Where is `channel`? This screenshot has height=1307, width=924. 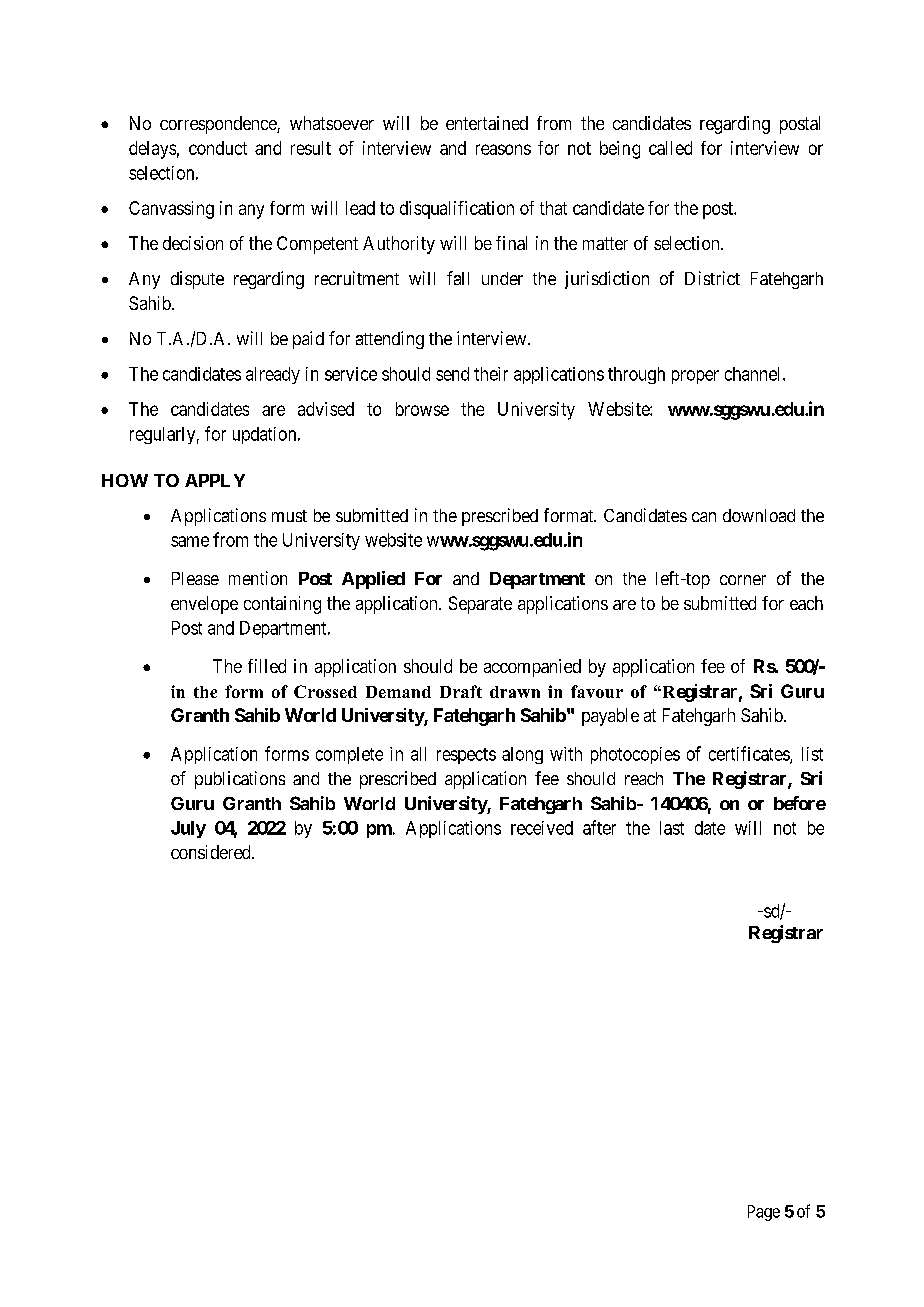
channel is located at coordinates (754, 374).
